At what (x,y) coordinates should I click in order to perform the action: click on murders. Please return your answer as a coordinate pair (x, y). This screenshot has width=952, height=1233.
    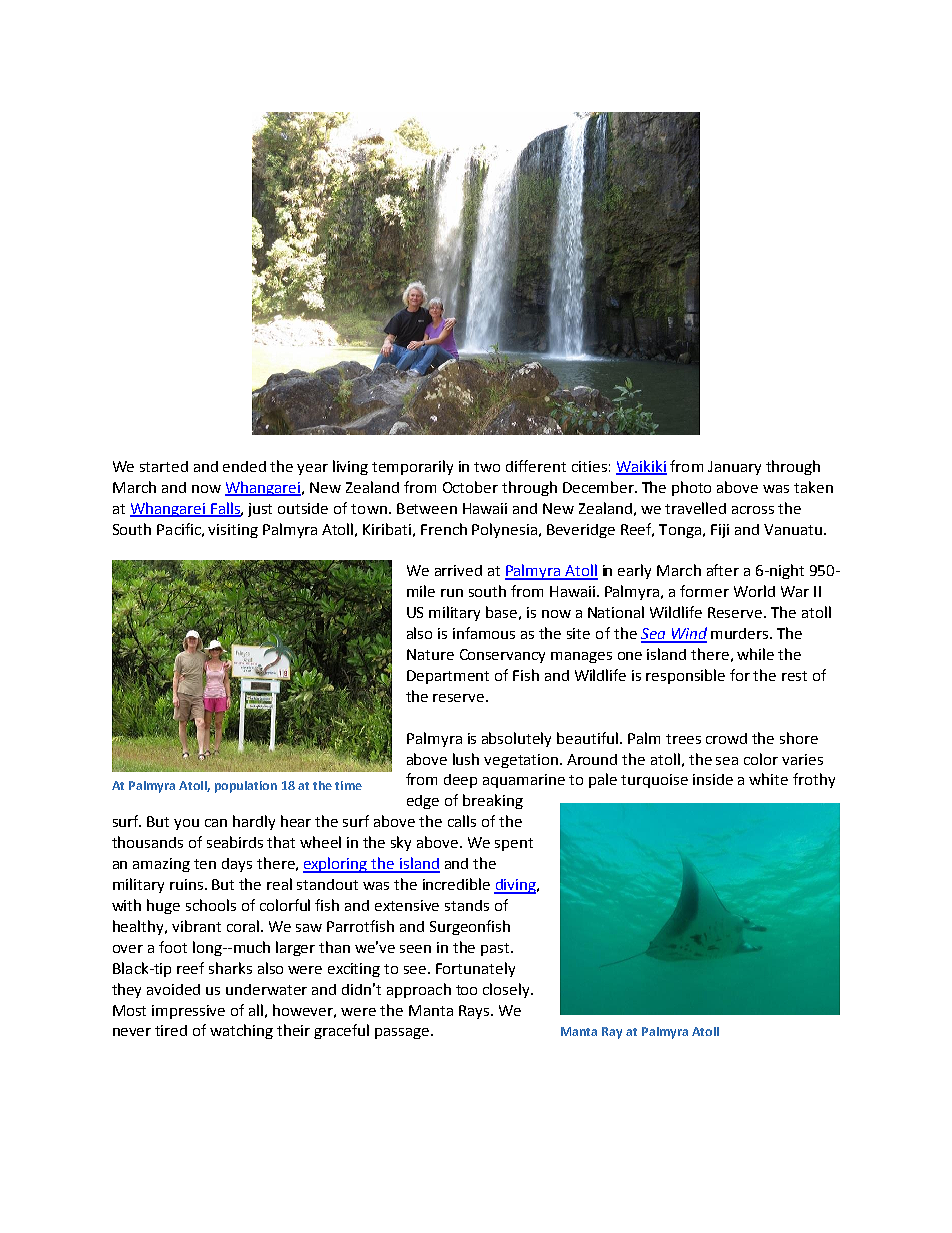
    Looking at the image, I should click on (741, 633).
